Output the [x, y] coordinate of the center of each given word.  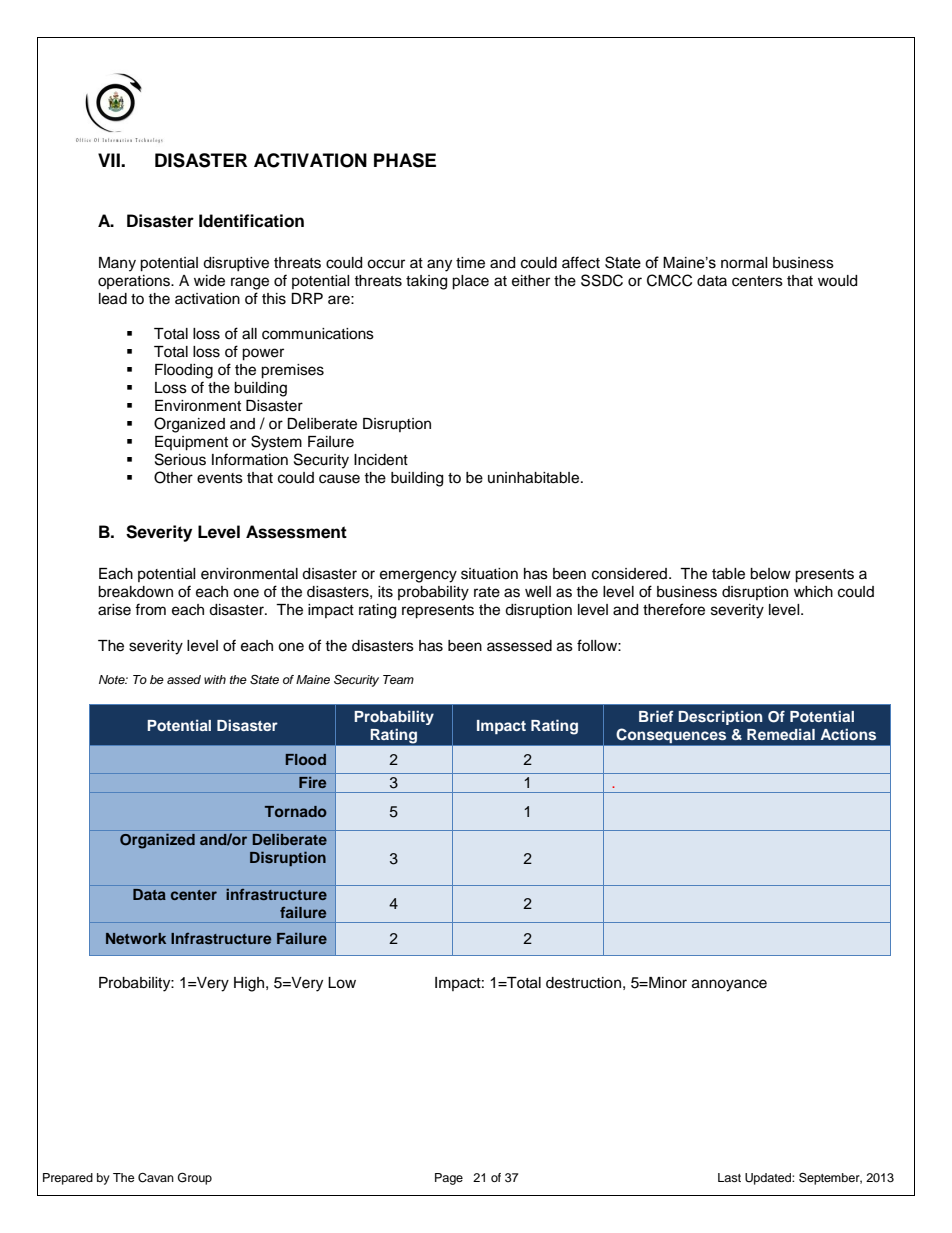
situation [489, 574]
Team [398, 679]
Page [449, 1179]
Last [729, 1177]
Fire [312, 782]
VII [110, 160]
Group [195, 1178]
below [770, 574]
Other [173, 477]
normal [744, 263]
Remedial [781, 734]
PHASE [405, 160]
